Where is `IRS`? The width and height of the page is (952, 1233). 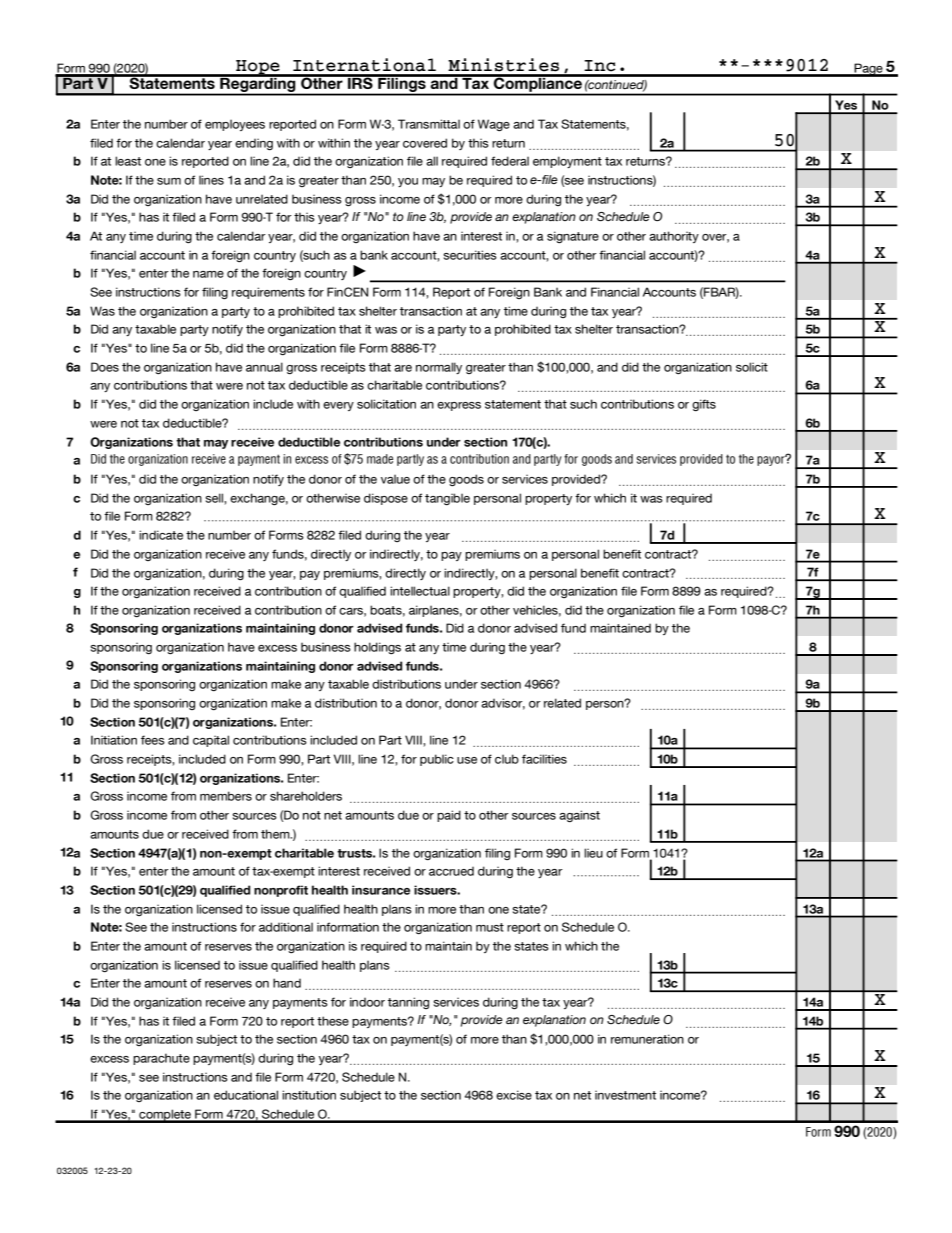
IRS is located at coordinates (360, 82).
